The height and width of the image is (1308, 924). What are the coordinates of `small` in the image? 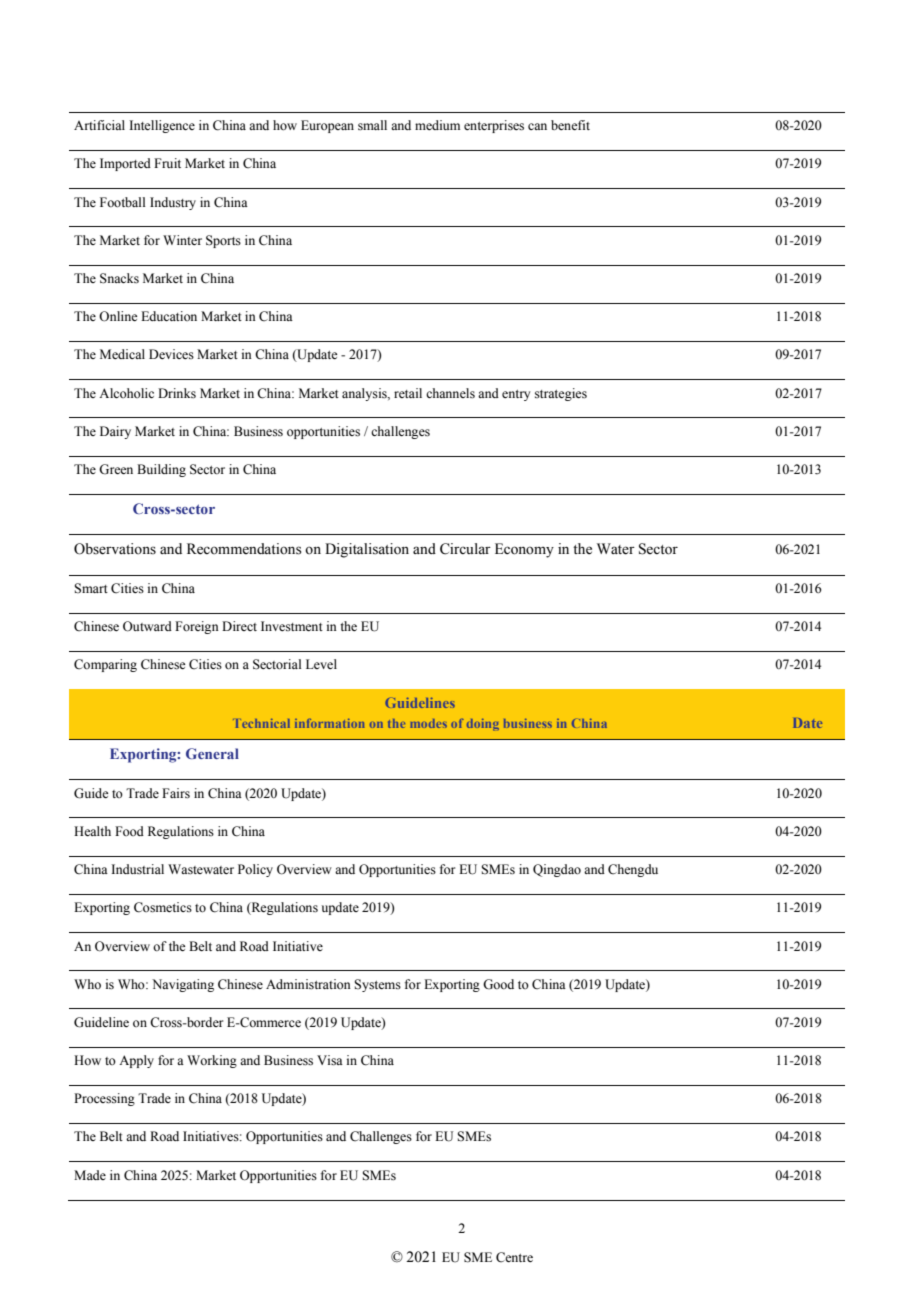 It's located at (372, 125).
